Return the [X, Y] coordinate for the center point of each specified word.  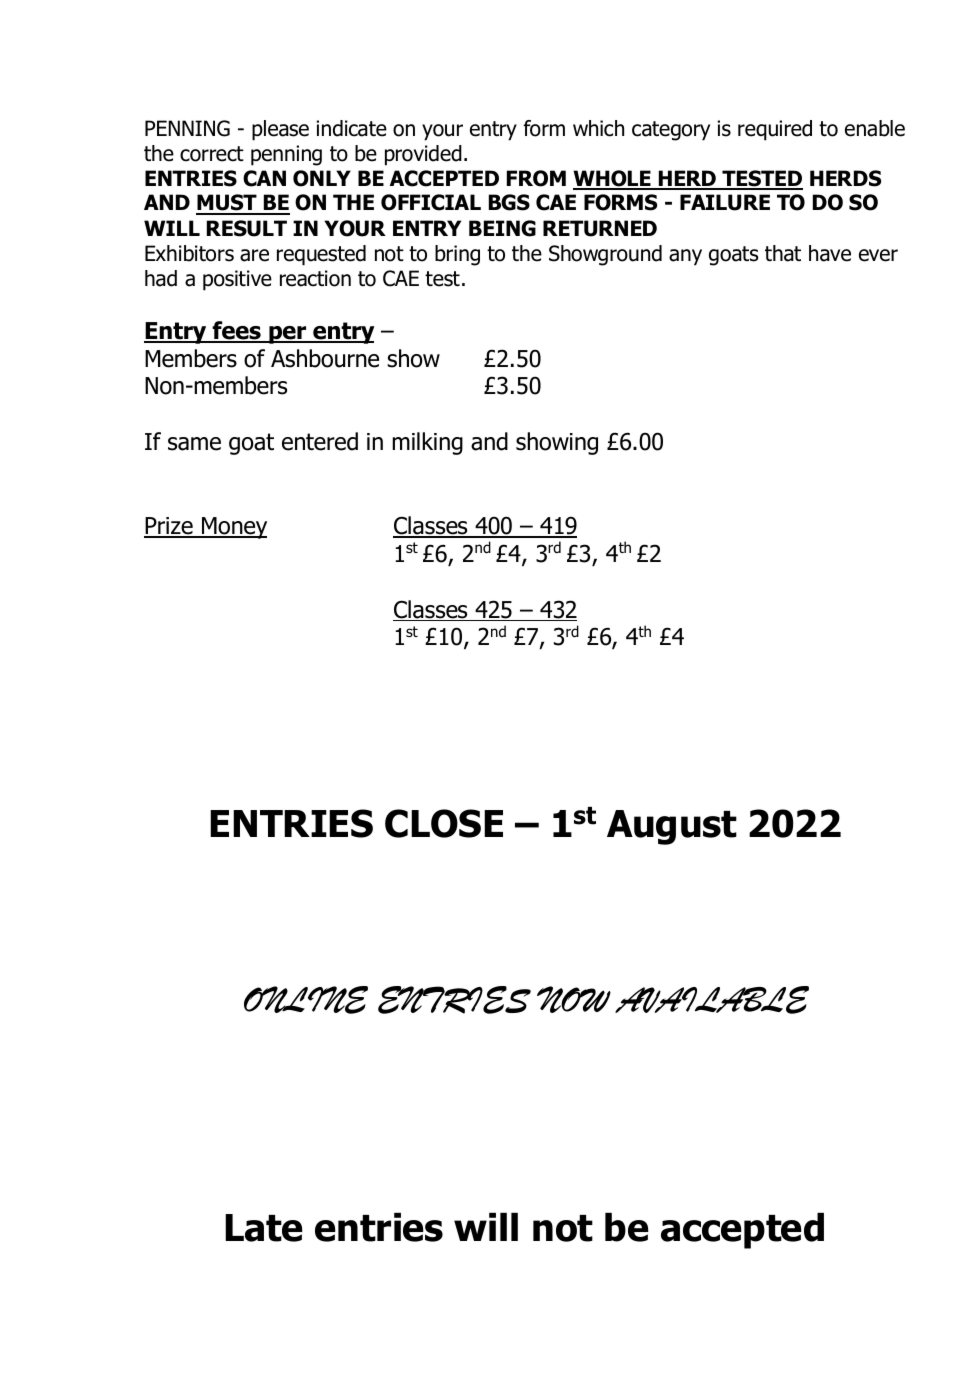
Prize [169, 527]
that [783, 253]
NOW [574, 999]
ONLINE [306, 1000]
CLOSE [444, 823]
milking [427, 443]
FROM [536, 178]
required [775, 130]
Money [233, 528]
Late [263, 1228]
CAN [264, 178]
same [194, 444]
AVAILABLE [712, 1000]
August [672, 827]
